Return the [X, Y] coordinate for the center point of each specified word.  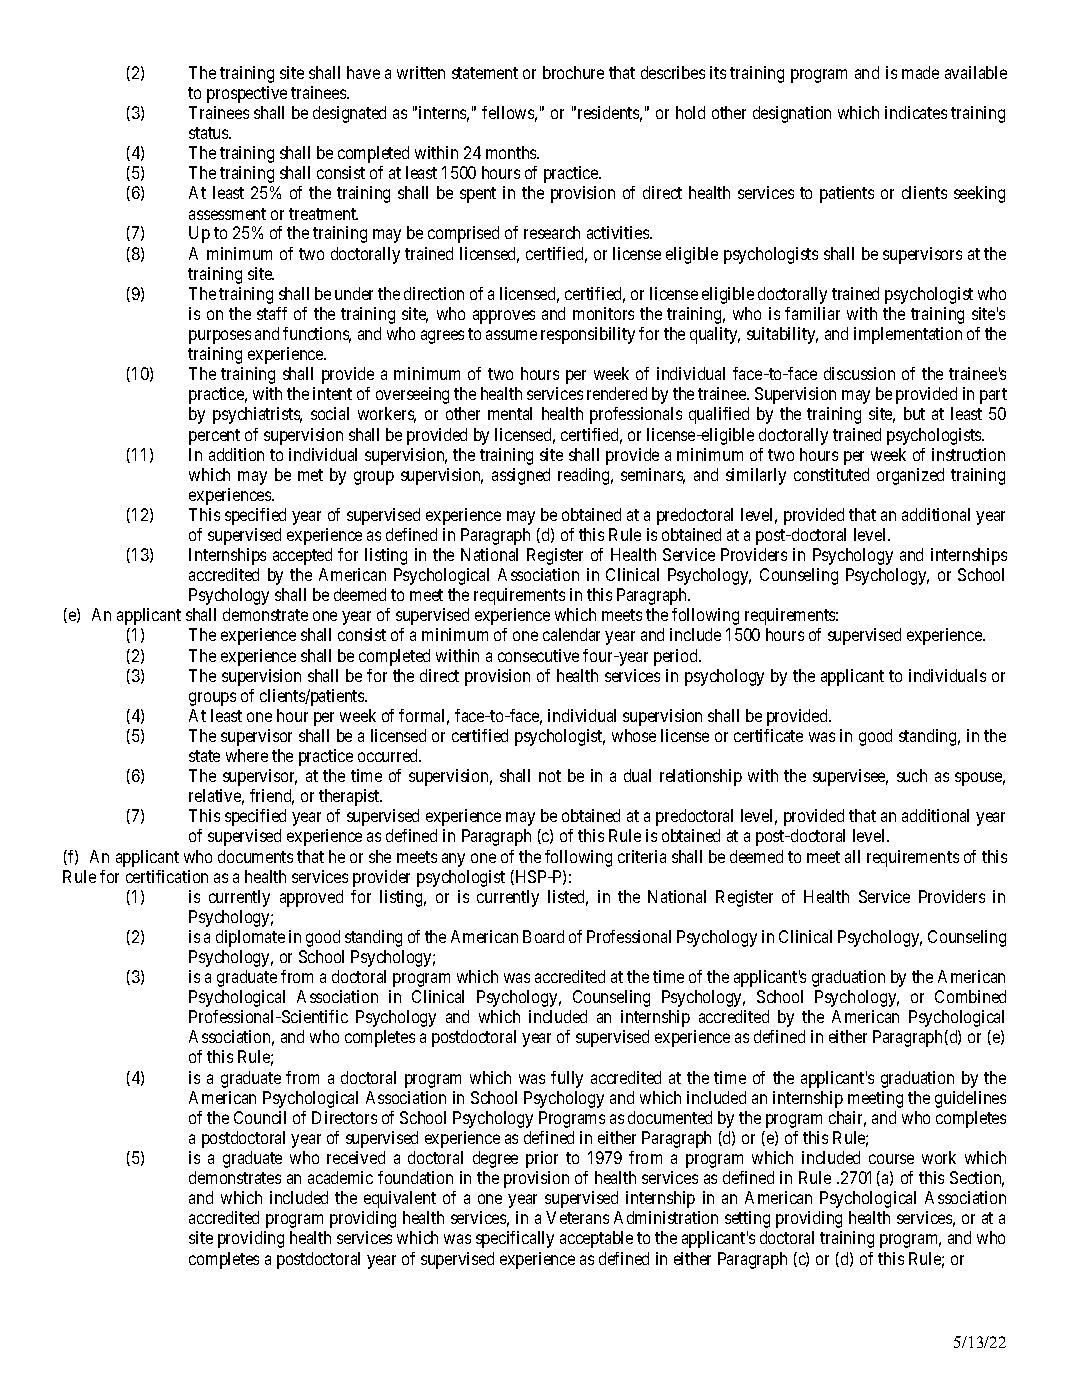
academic [340, 1177]
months [512, 152]
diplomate [250, 938]
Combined [970, 996]
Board [543, 936]
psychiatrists [257, 415]
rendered [617, 393]
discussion [859, 373]
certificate [768, 735]
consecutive [538, 655]
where [247, 755]
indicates [916, 112]
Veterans [577, 1217]
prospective [247, 94]
